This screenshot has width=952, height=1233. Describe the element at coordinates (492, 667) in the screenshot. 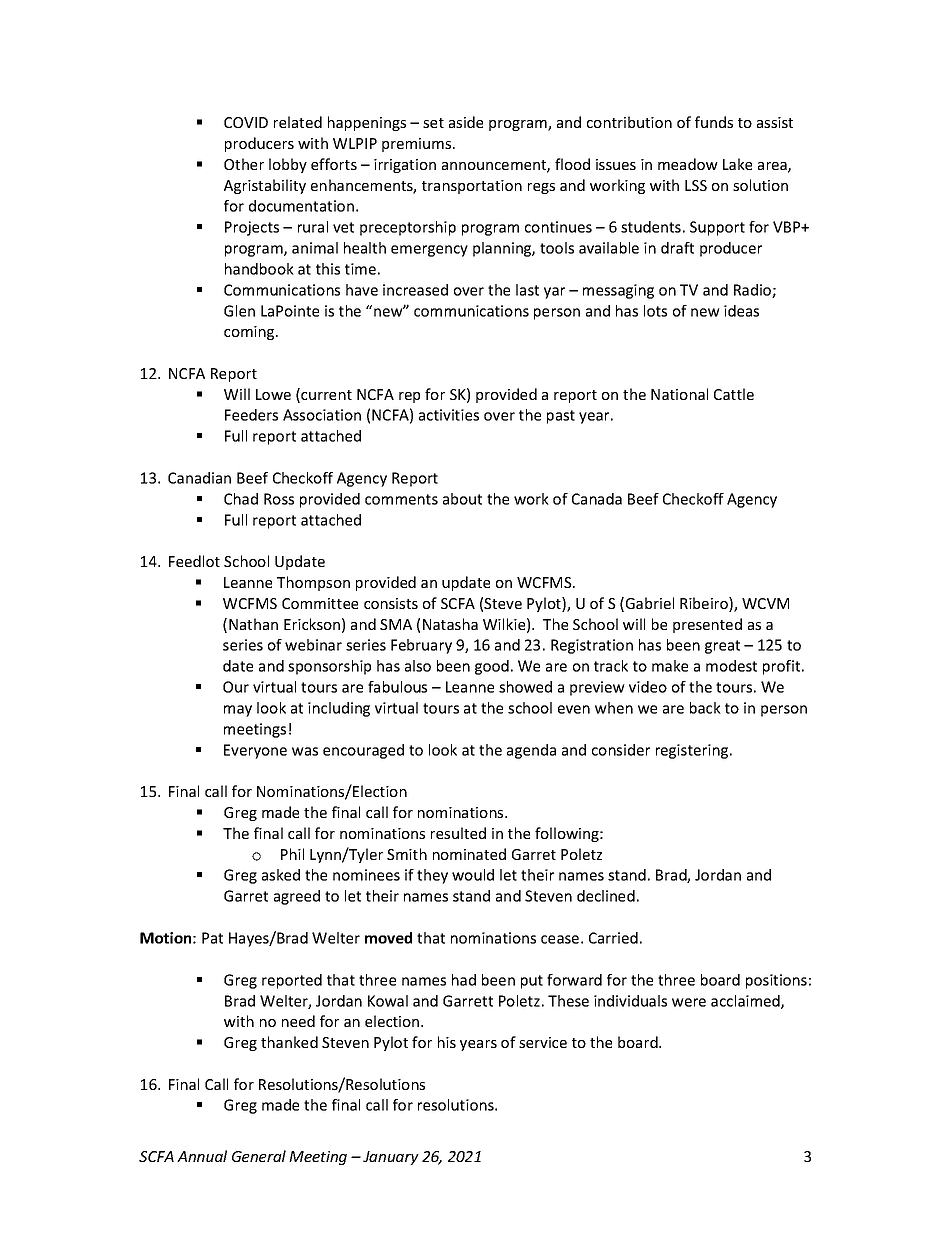

I see `good` at that location.
